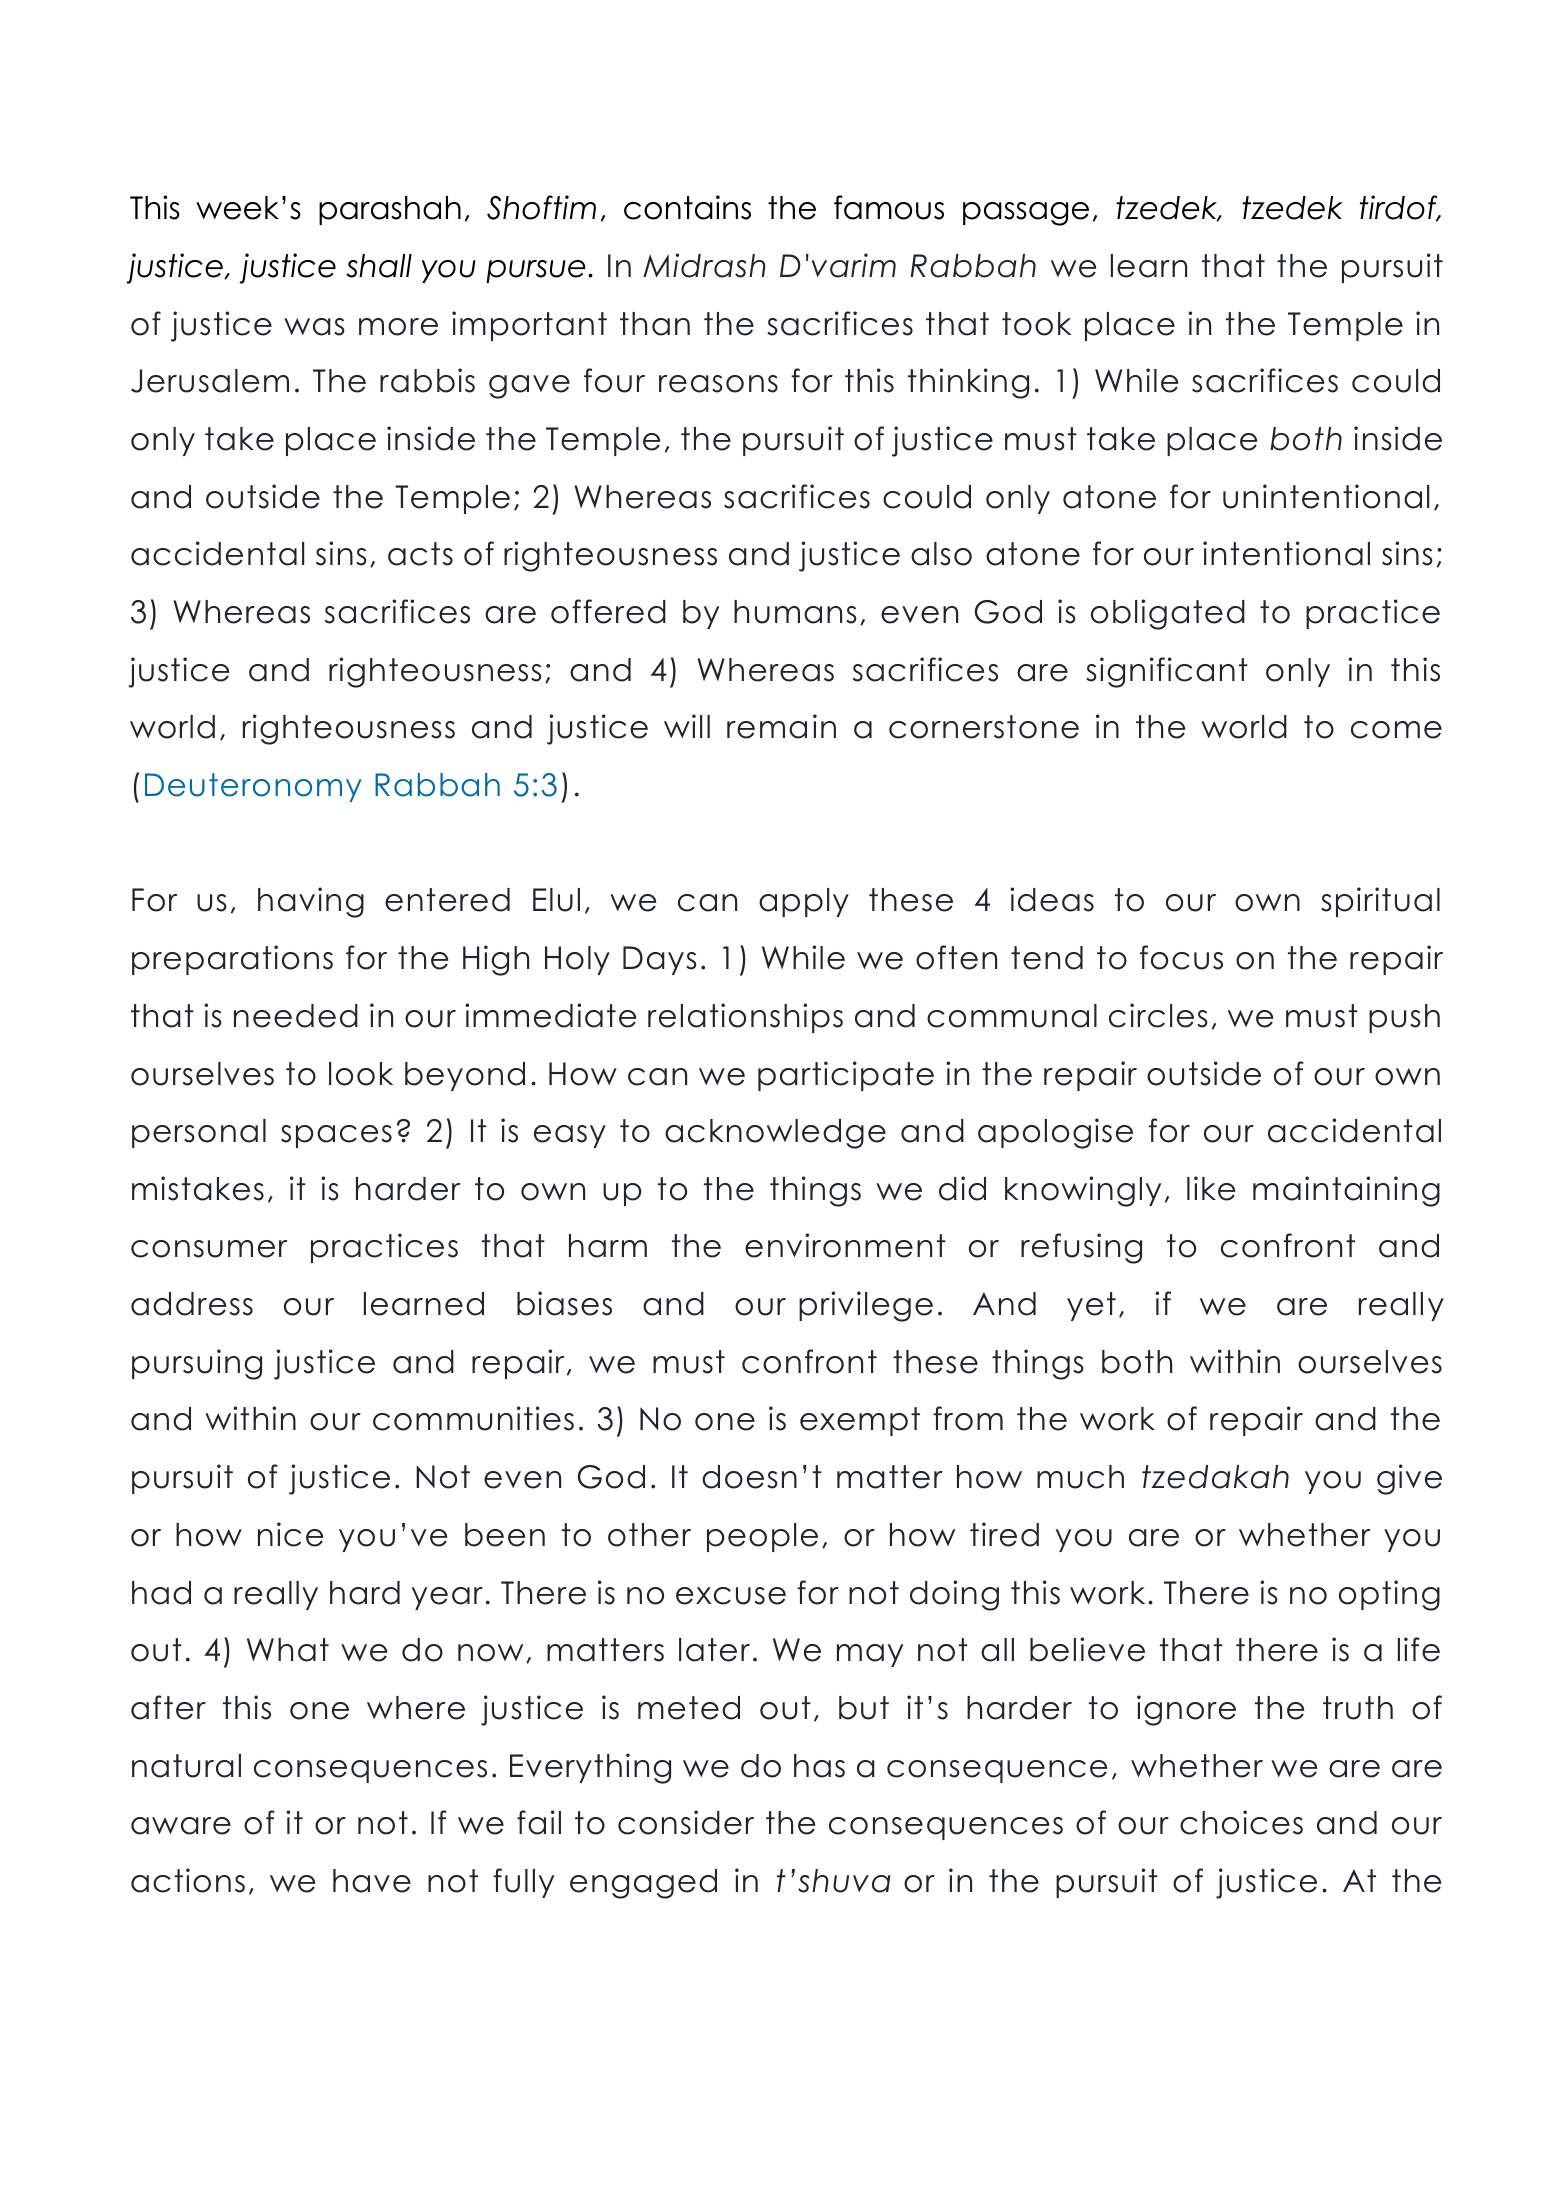  I want to click on shall, so click(379, 266).
